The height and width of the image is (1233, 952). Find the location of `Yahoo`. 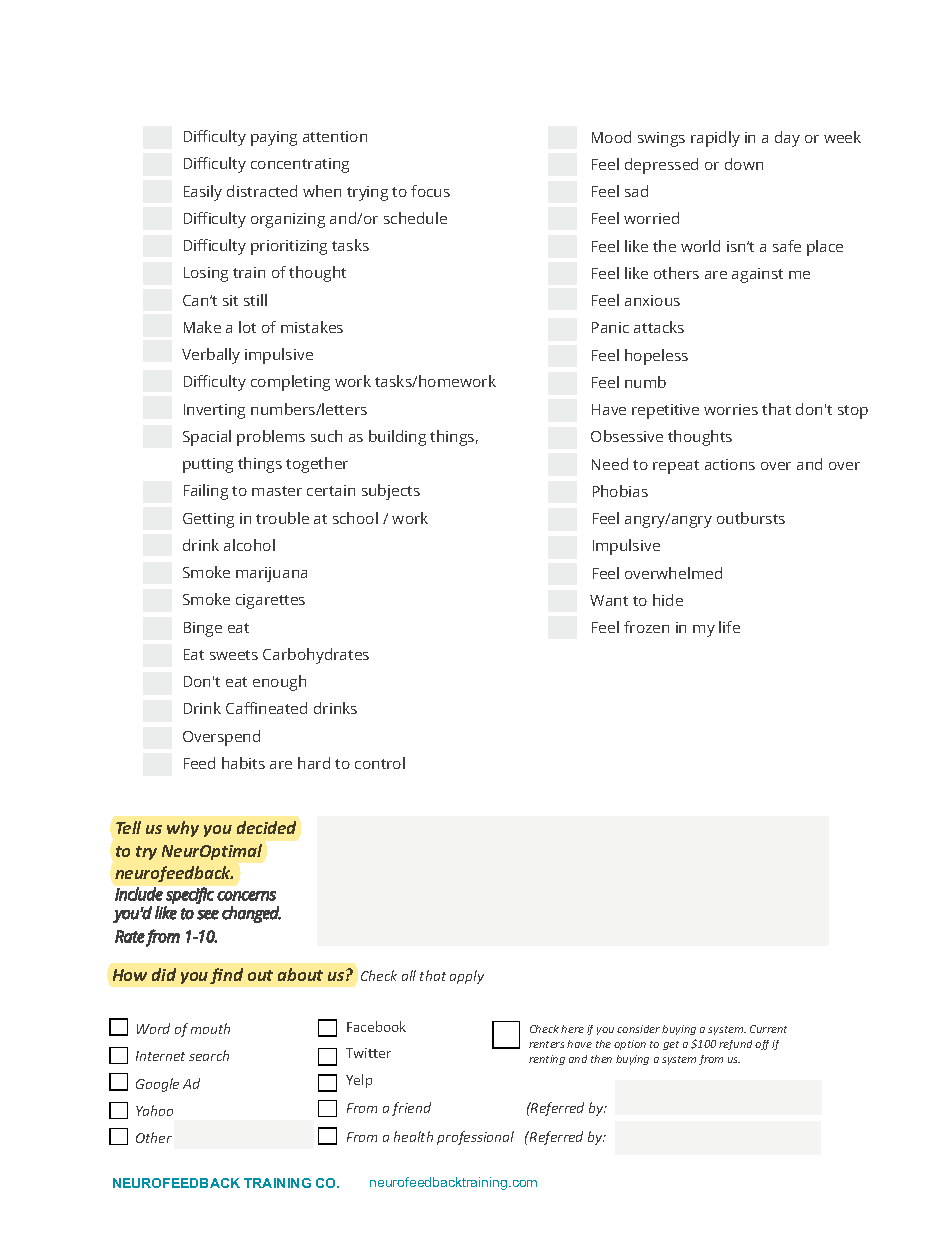

Yahoo is located at coordinates (154, 1110).
